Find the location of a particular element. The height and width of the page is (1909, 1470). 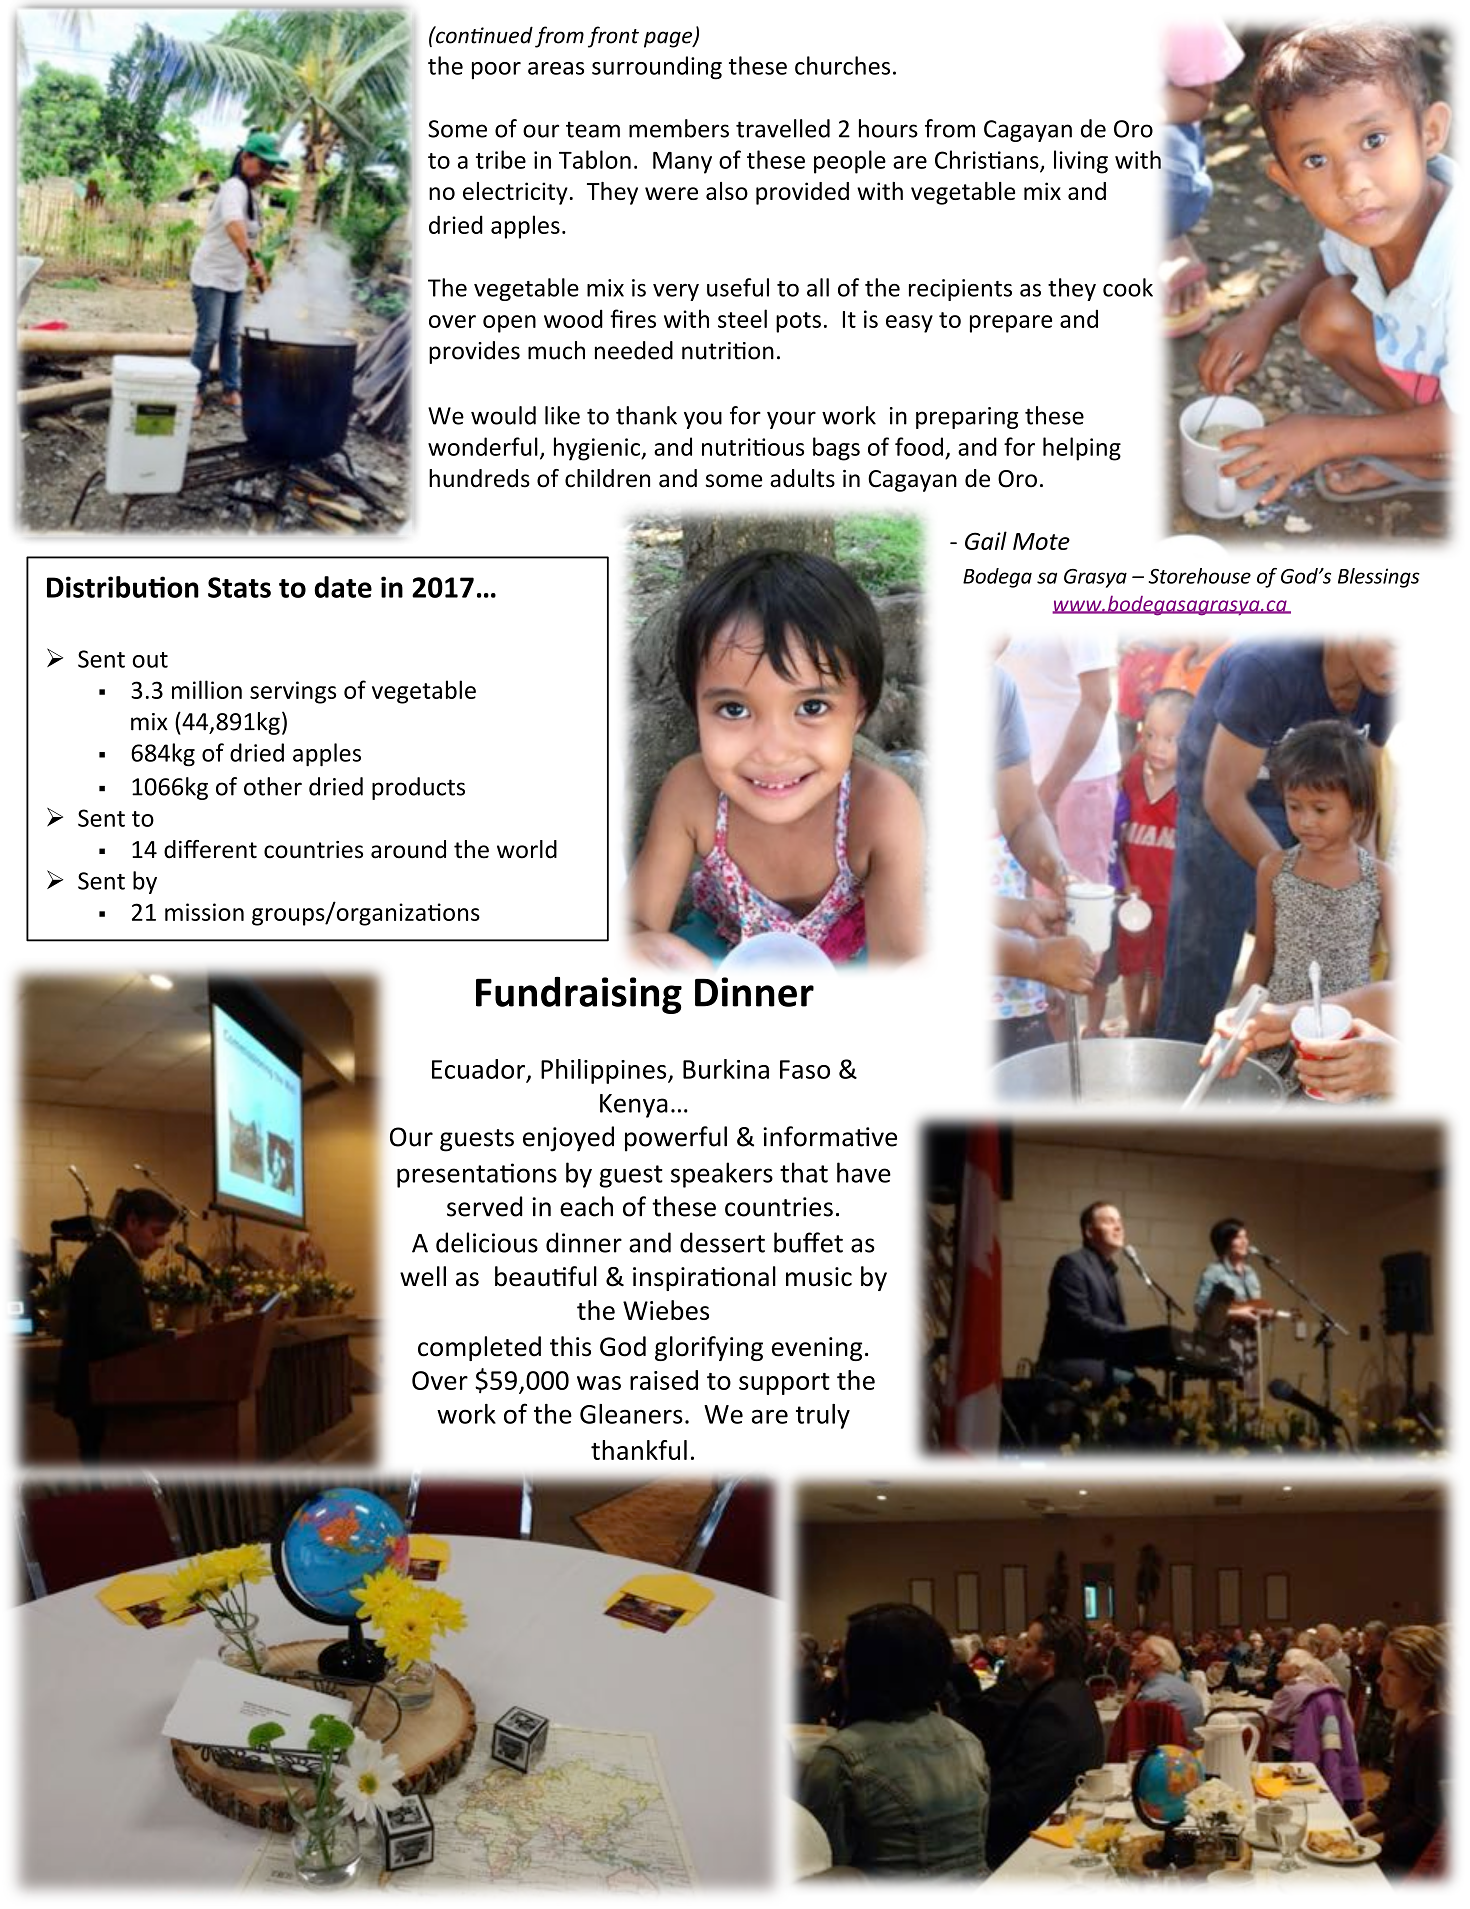

provides is located at coordinates (474, 352).
